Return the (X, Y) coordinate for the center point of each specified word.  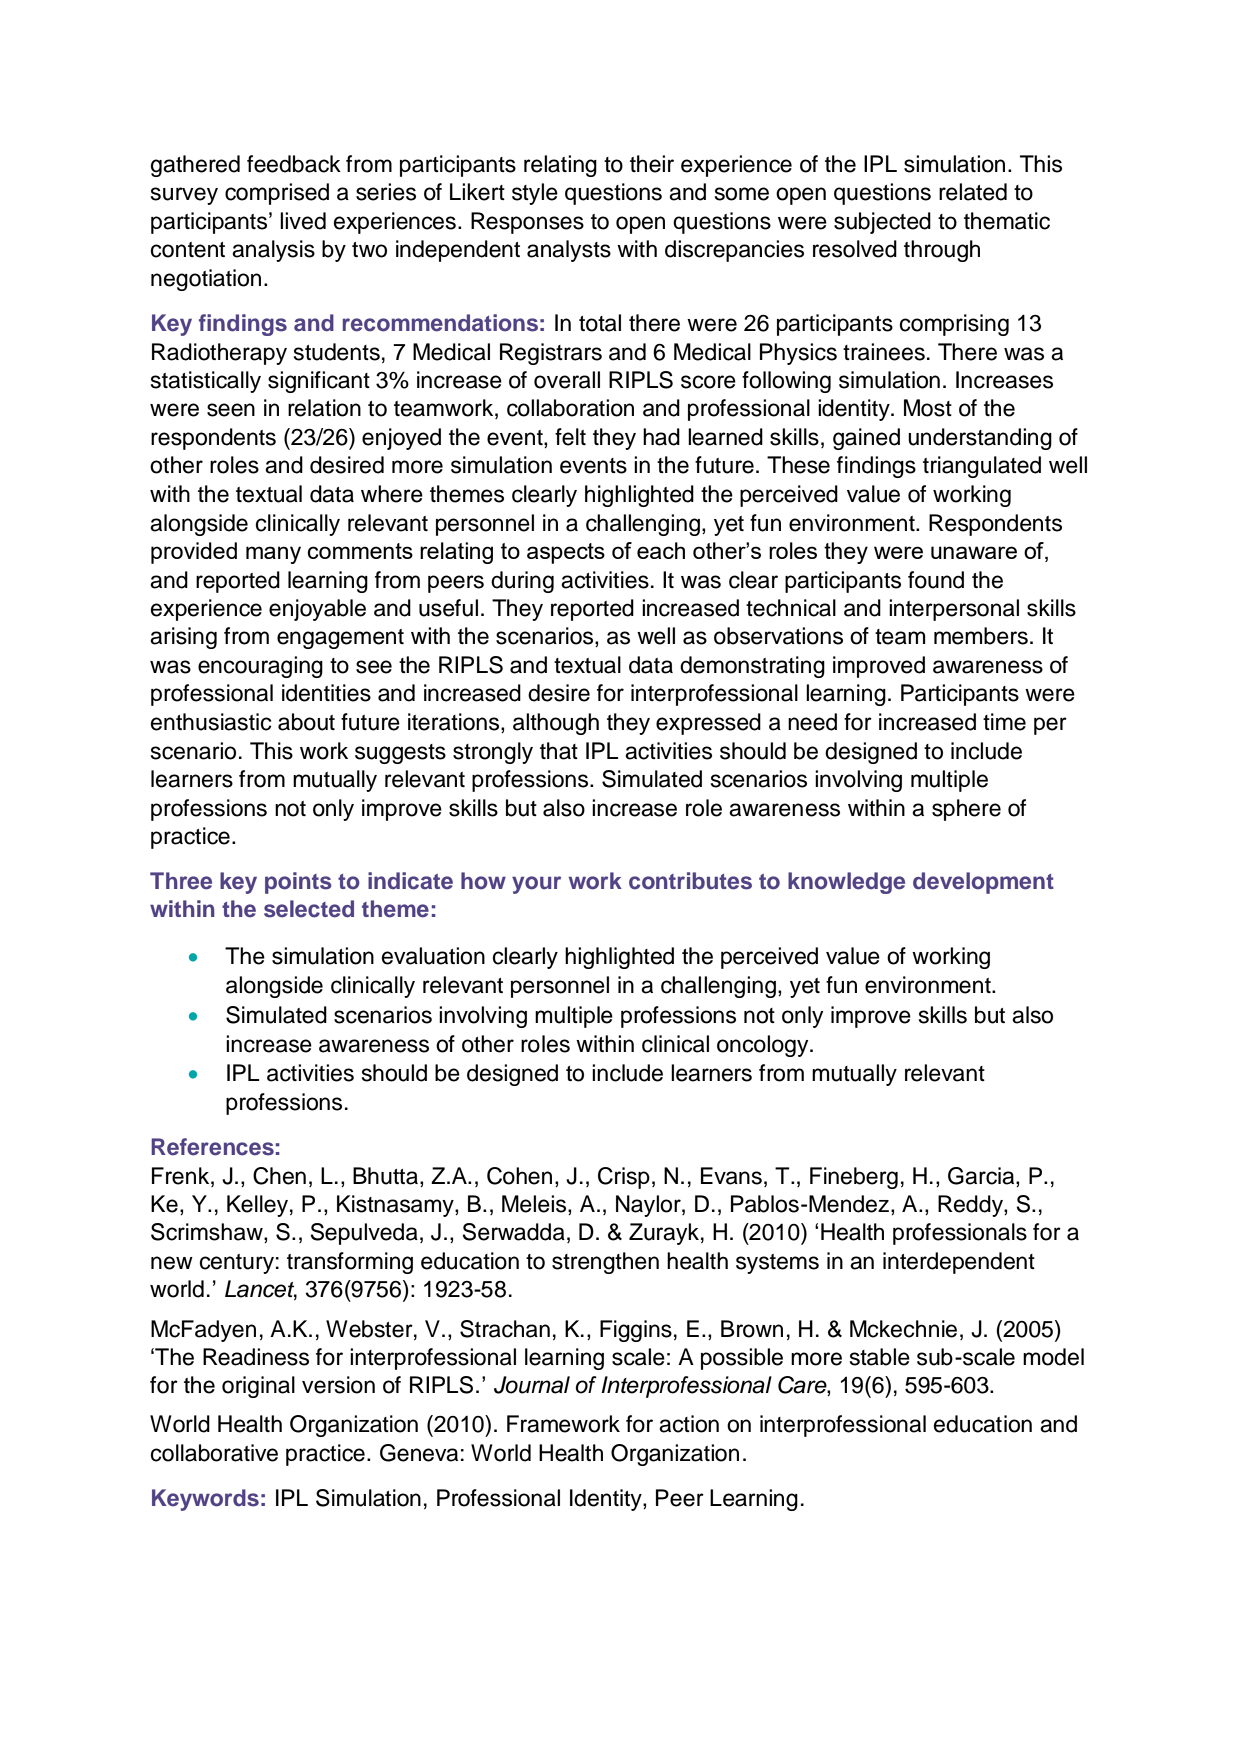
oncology (764, 1046)
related (973, 192)
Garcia (982, 1177)
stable (880, 1357)
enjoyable (317, 610)
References (212, 1147)
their (652, 164)
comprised (277, 194)
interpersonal (954, 610)
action (689, 1424)
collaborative (214, 1453)
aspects (566, 553)
